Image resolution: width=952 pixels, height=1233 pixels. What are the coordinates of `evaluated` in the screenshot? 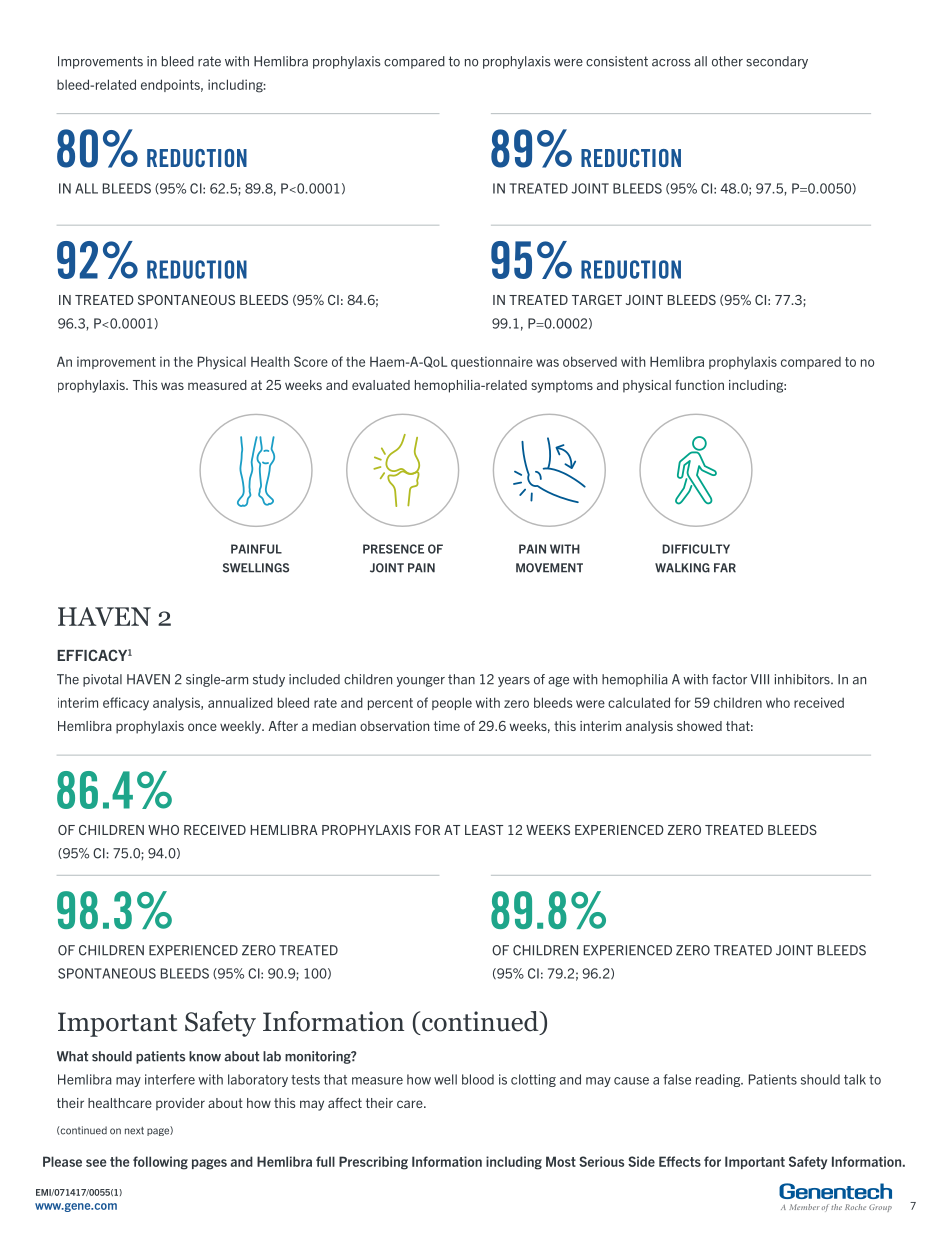 It's located at (381, 385).
